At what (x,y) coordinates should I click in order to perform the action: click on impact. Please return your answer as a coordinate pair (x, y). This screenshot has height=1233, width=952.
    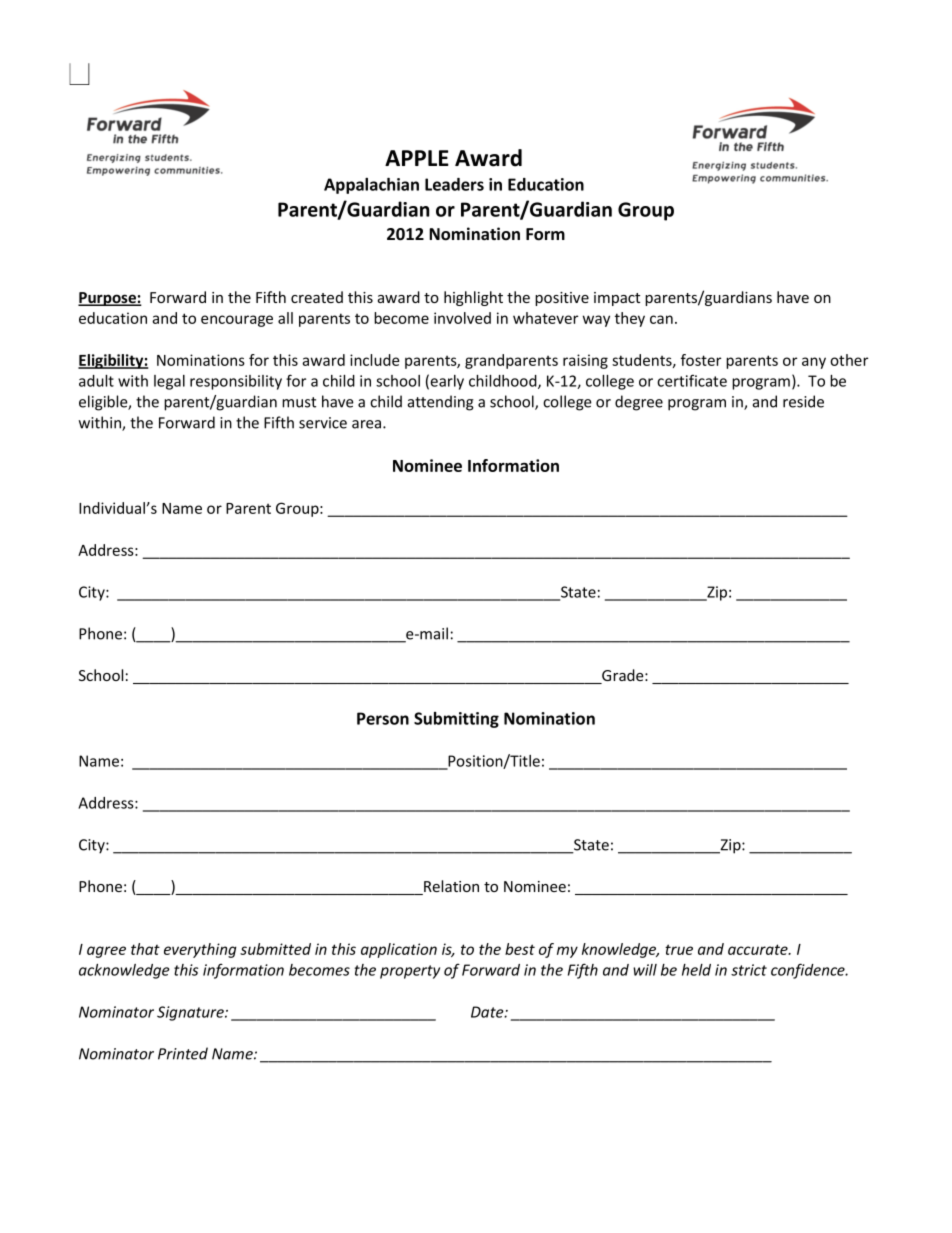
    Looking at the image, I should click on (617, 299).
